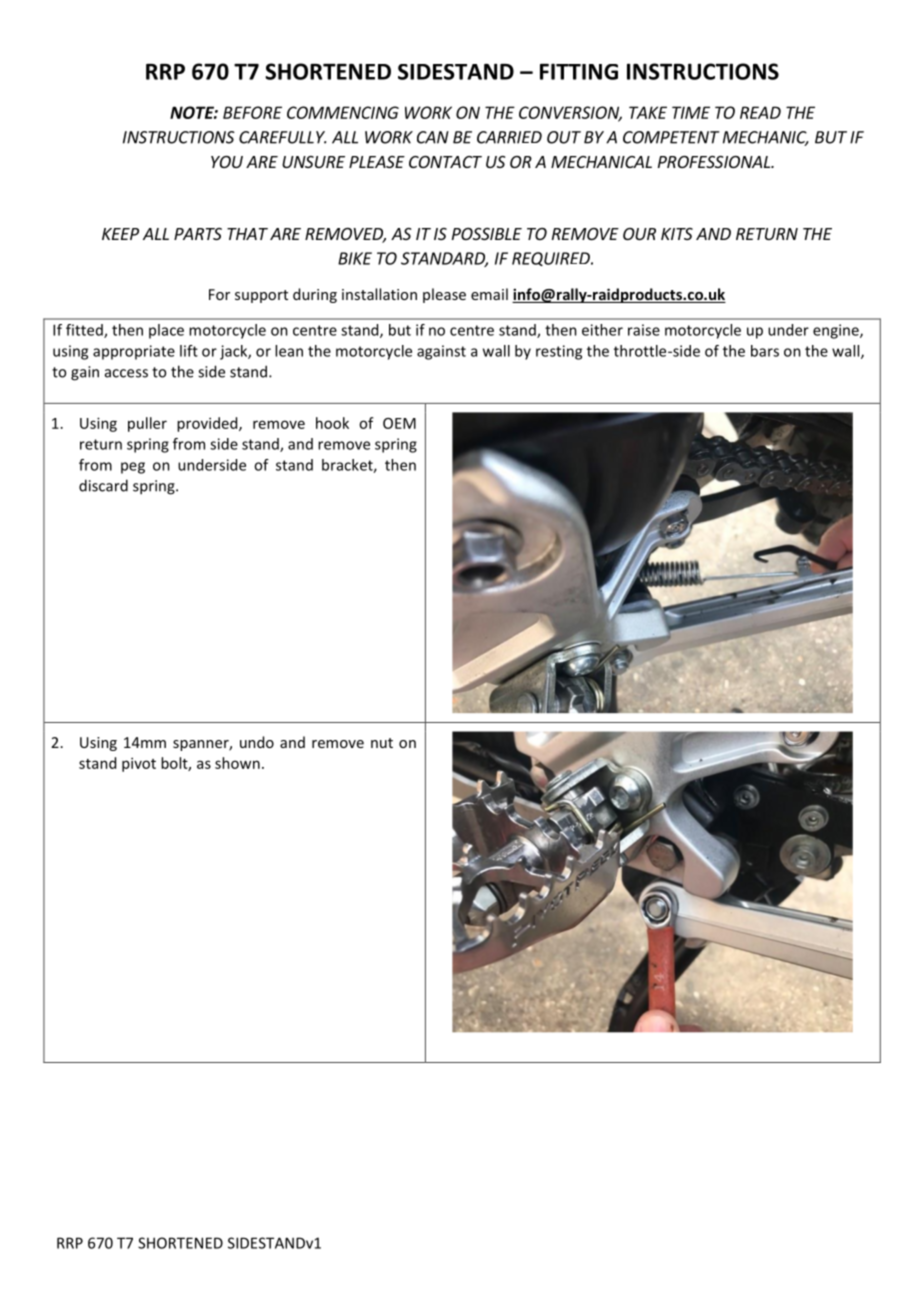  Describe the element at coordinates (103, 485) in the image. I see `discard` at that location.
